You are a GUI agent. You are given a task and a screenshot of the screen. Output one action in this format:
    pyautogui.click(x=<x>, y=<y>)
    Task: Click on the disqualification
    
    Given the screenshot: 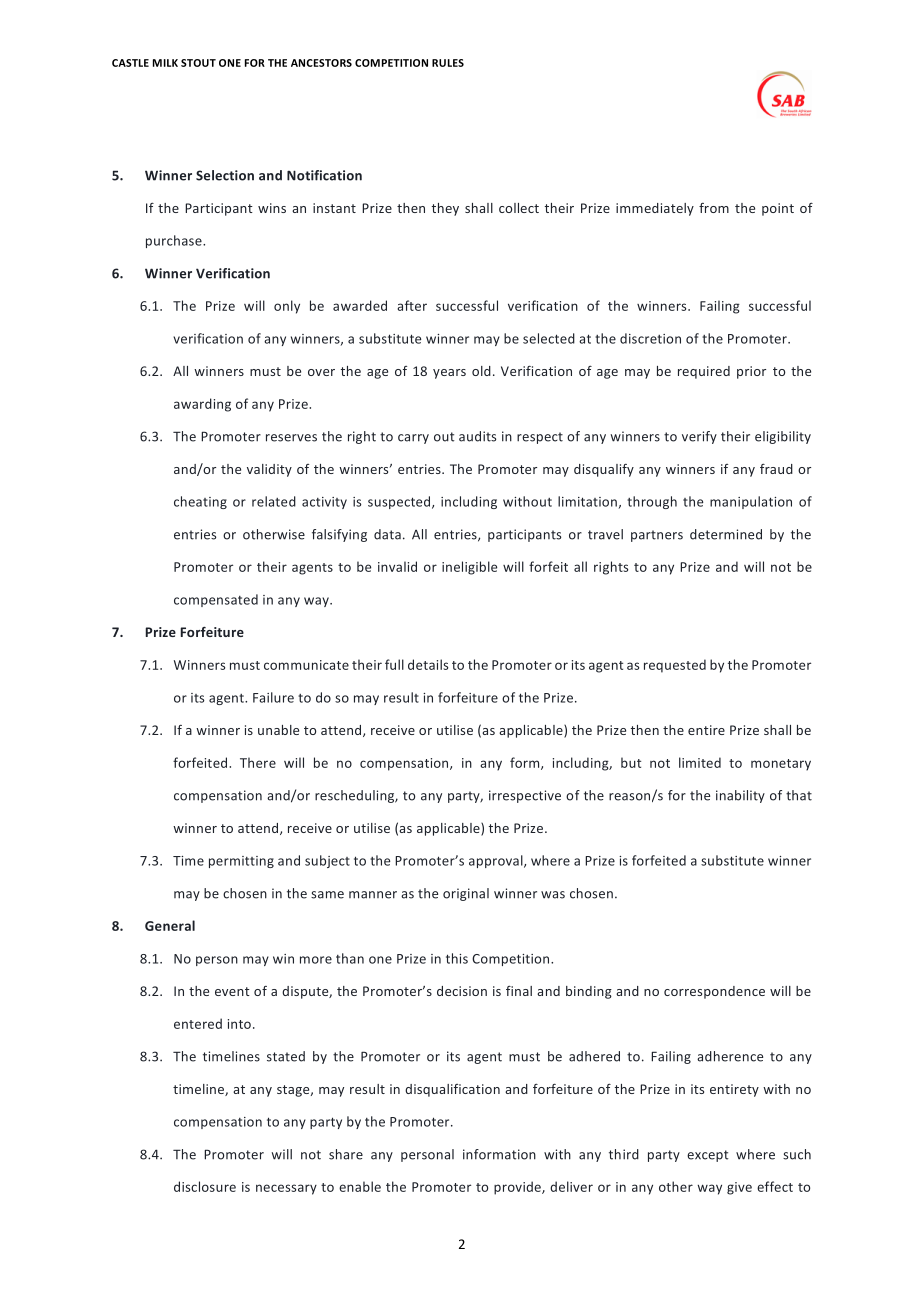 What is the action you would take?
    pyautogui.click(x=452, y=1090)
